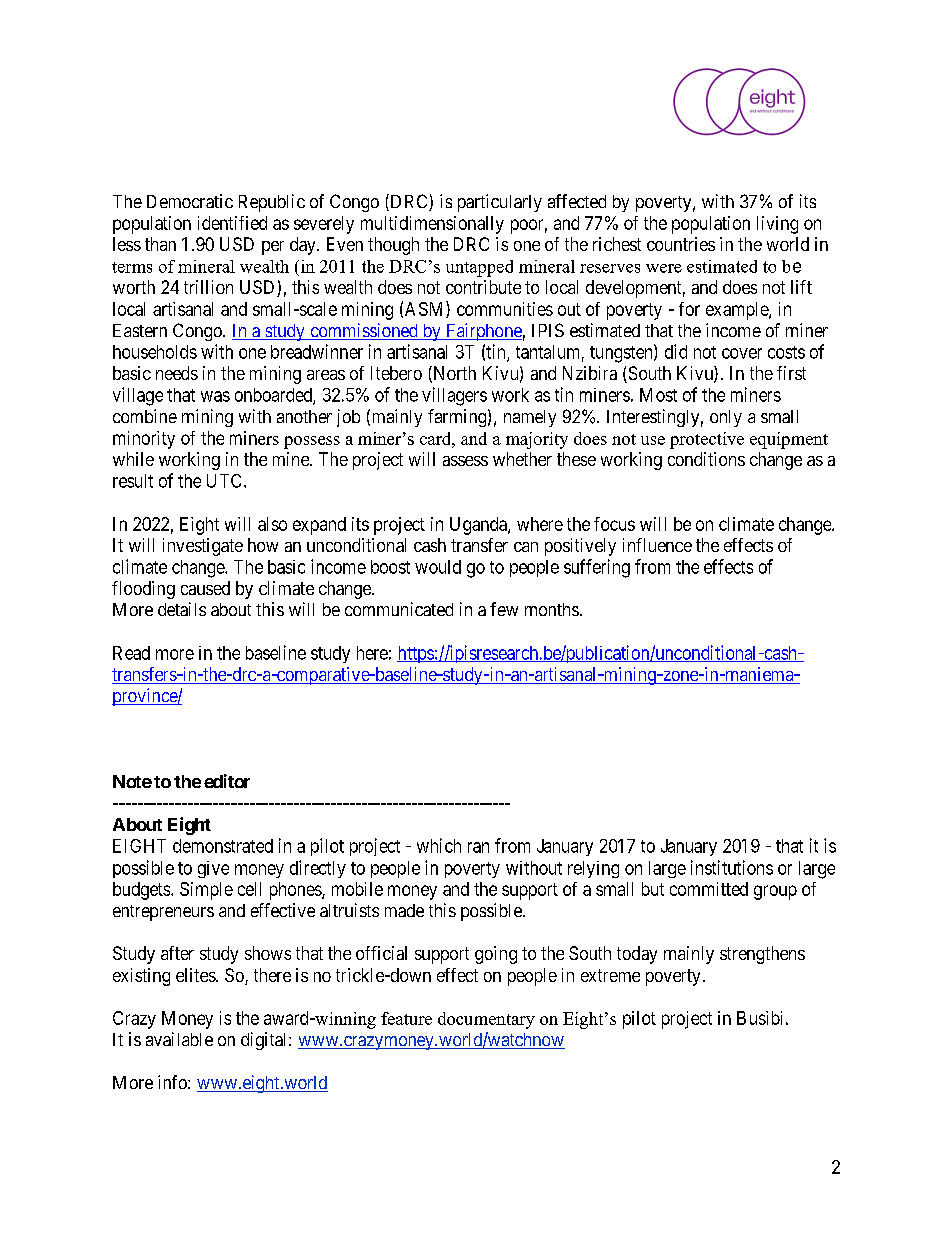 Image resolution: width=952 pixels, height=1233 pixels. What do you see at coordinates (479, 526) in the screenshot?
I see `Uganda` at bounding box center [479, 526].
